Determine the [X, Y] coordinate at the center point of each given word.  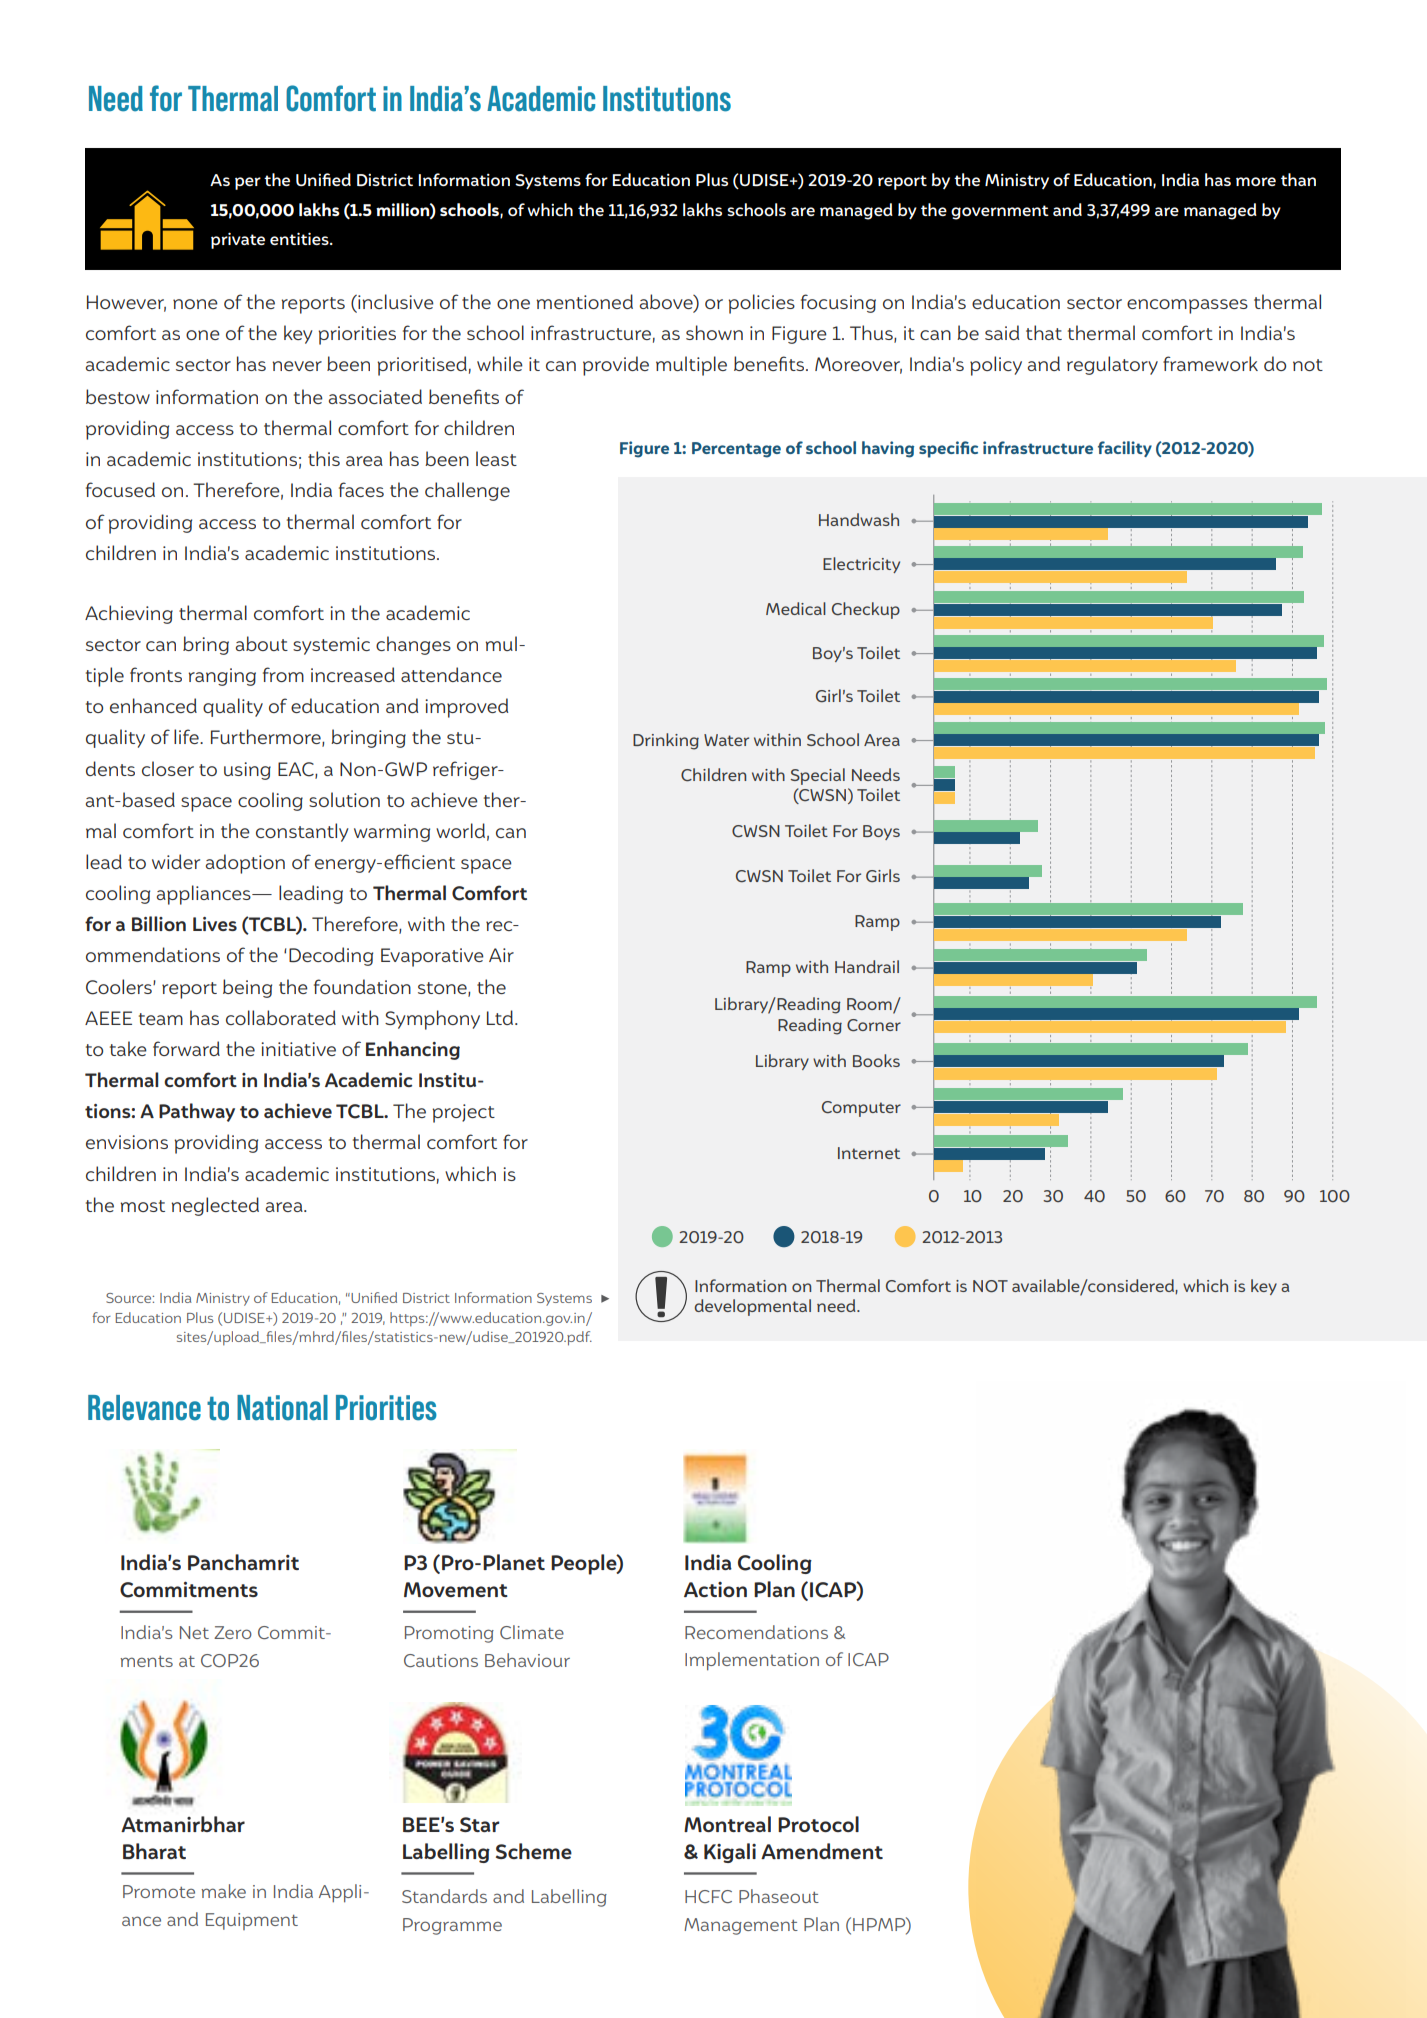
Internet [869, 1153]
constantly [302, 832]
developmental [752, 1307]
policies [761, 304]
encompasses [1187, 306]
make [223, 1891]
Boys [881, 832]
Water [726, 740]
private [238, 240]
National [282, 1408]
